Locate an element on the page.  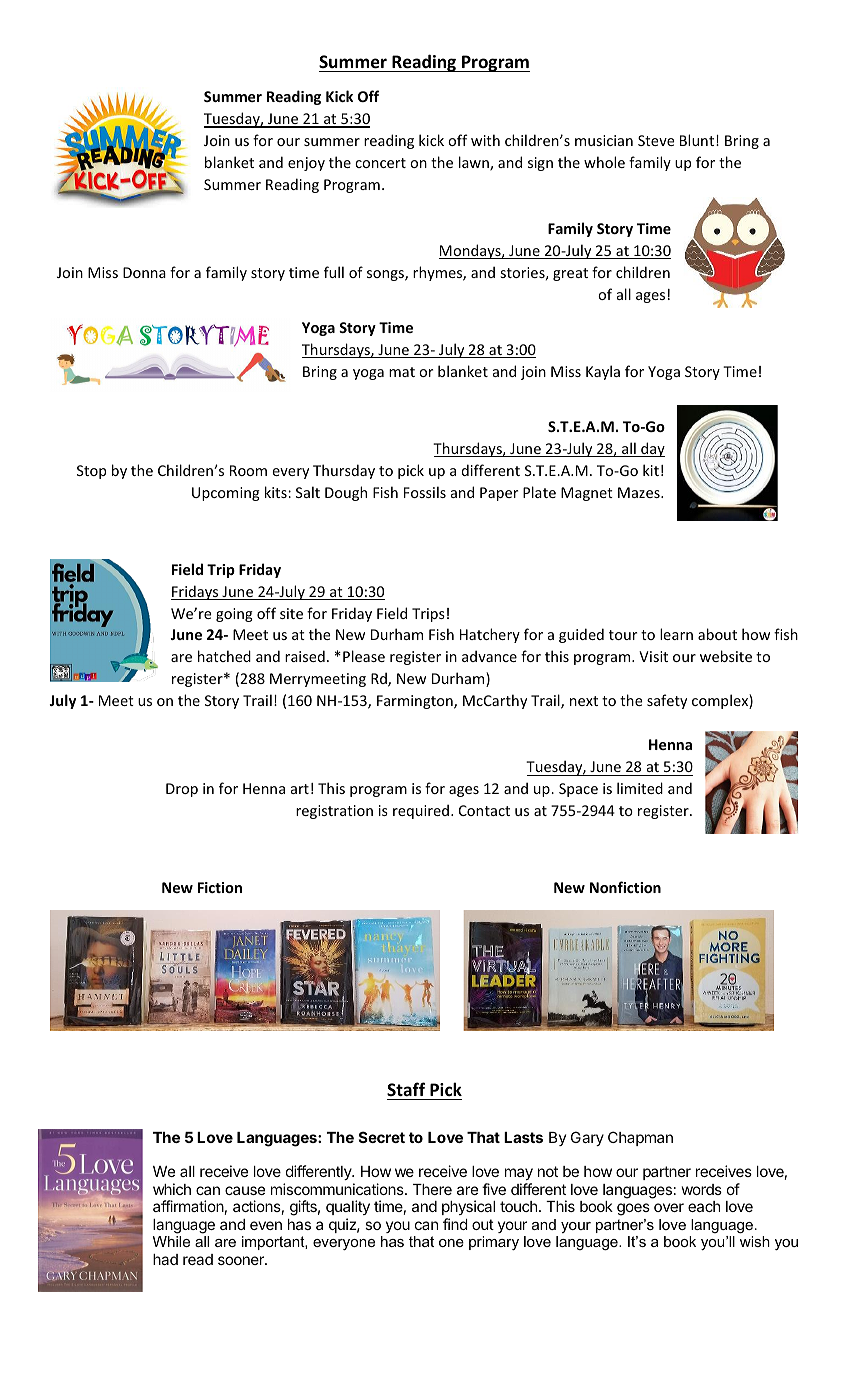
required is located at coordinates (421, 811).
